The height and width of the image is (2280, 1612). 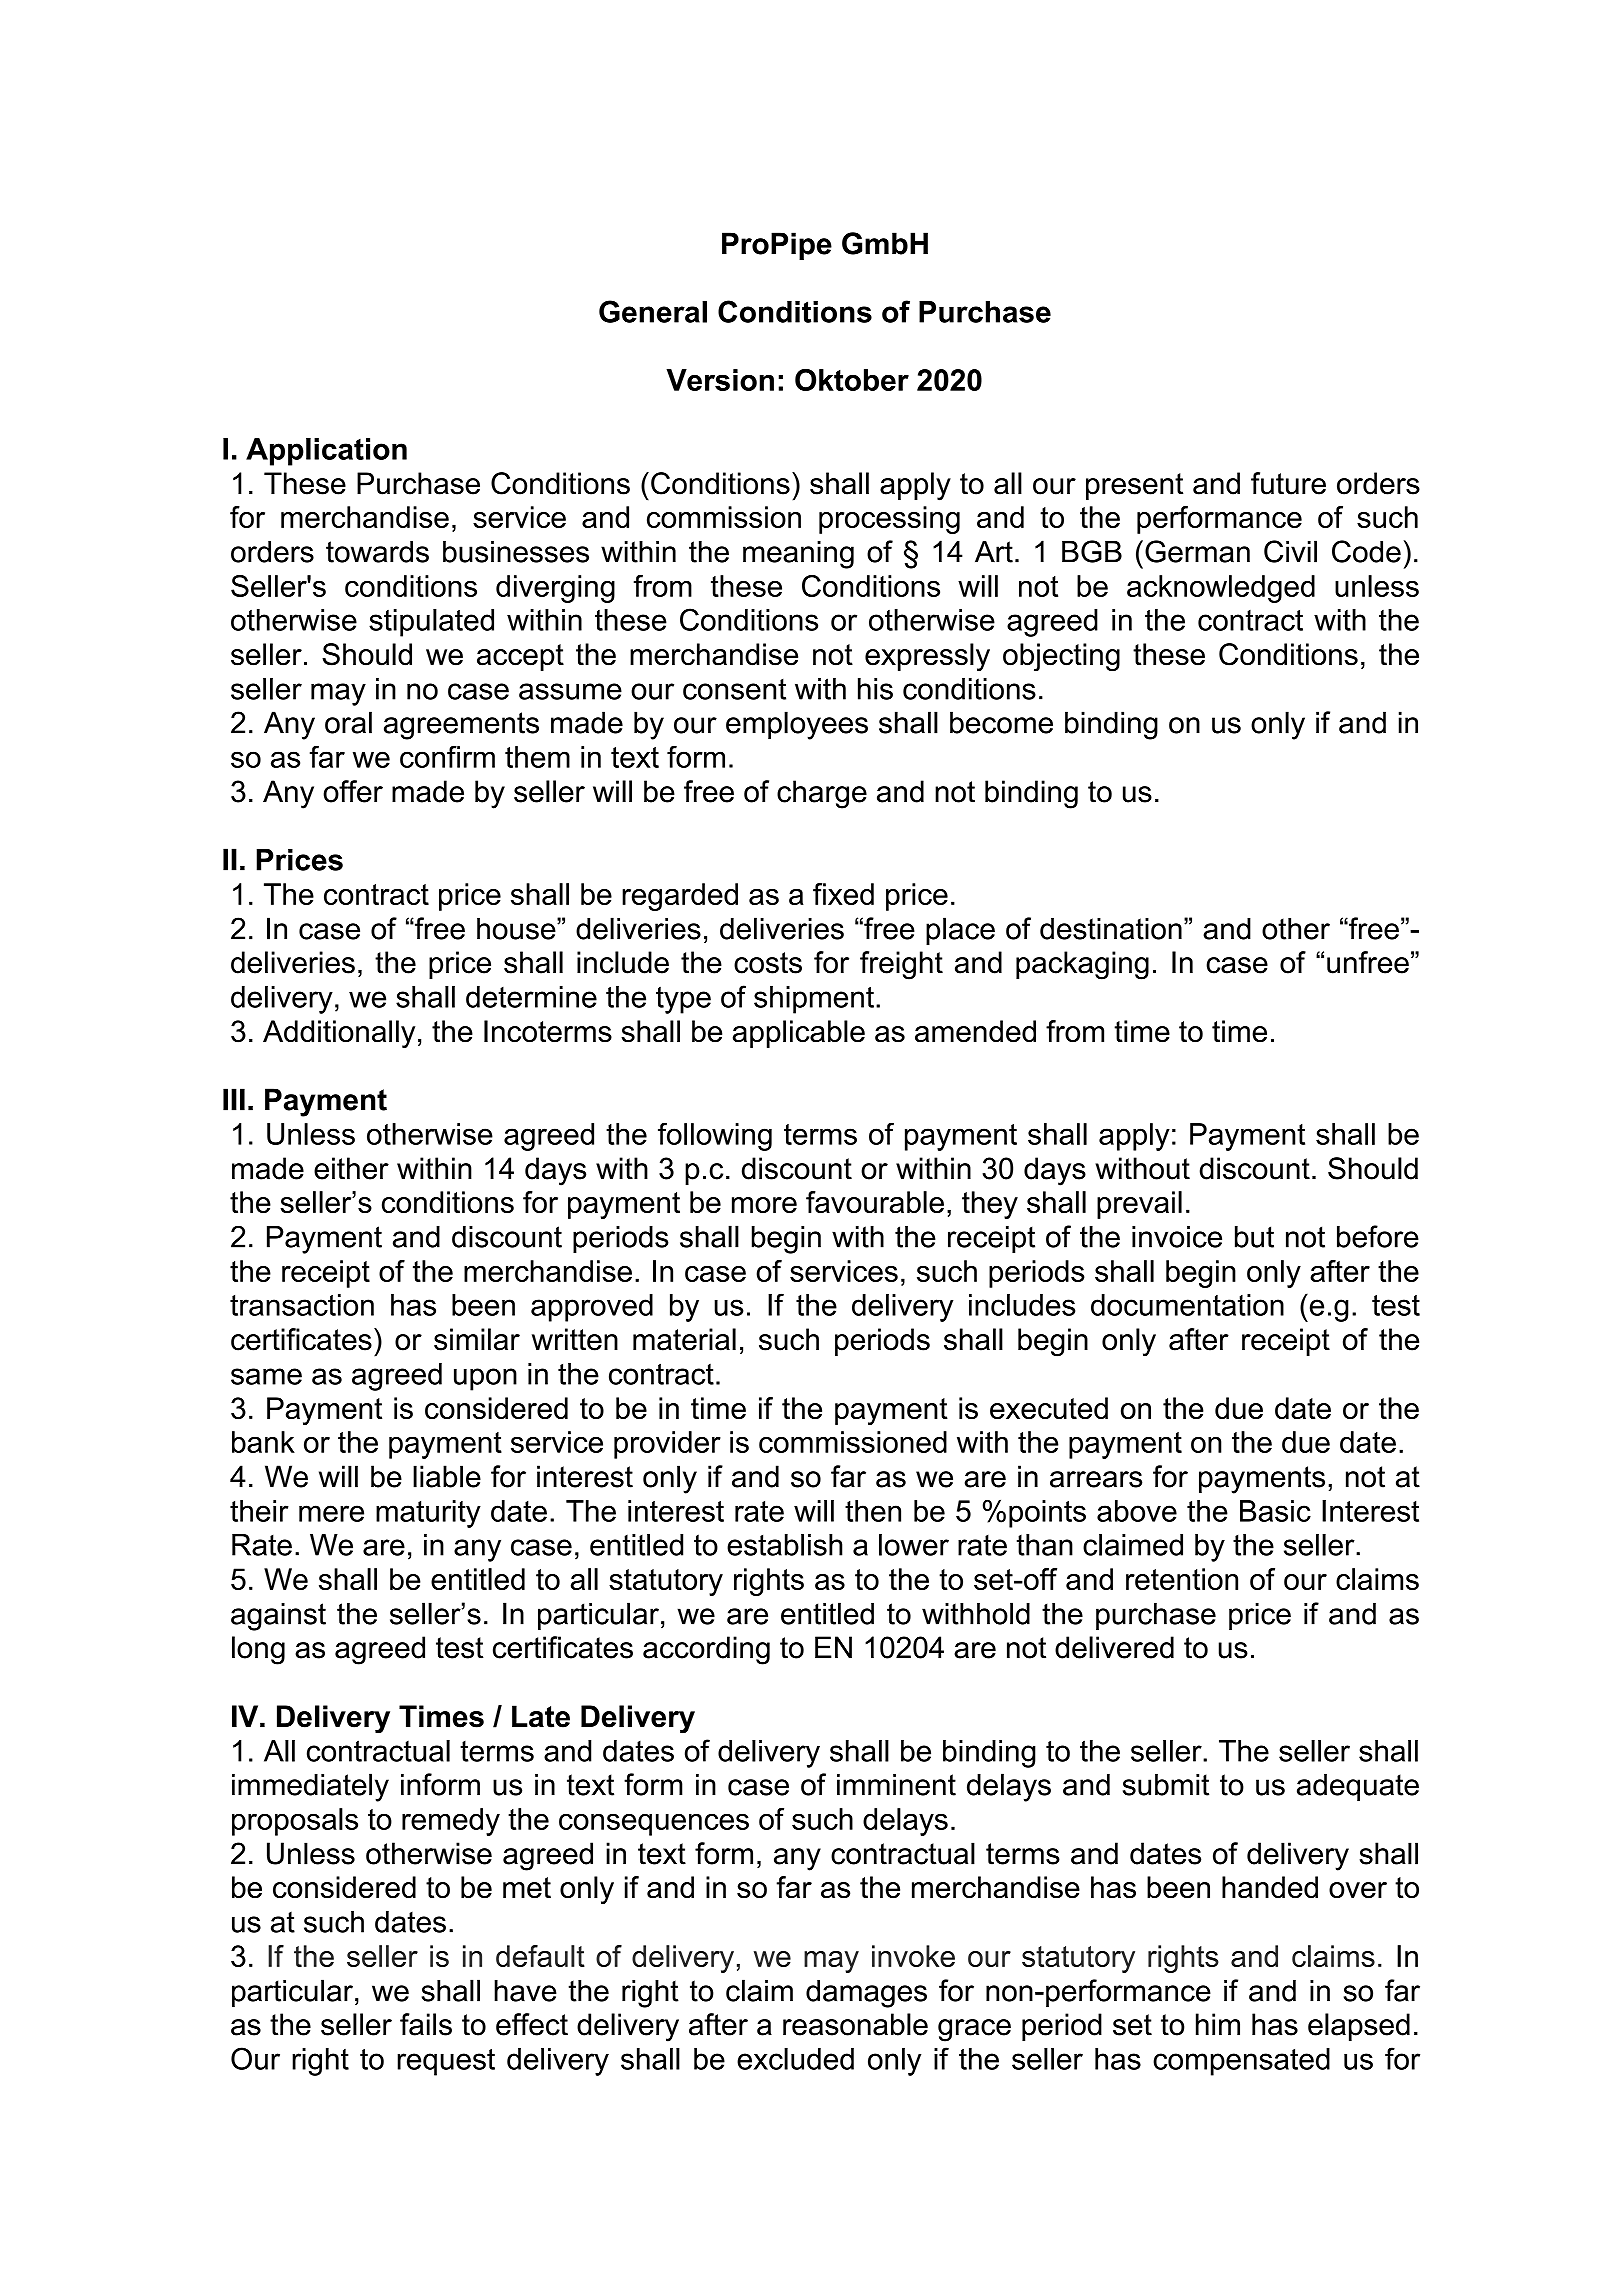 What do you see at coordinates (426, 2024) in the image?
I see `fails` at bounding box center [426, 2024].
